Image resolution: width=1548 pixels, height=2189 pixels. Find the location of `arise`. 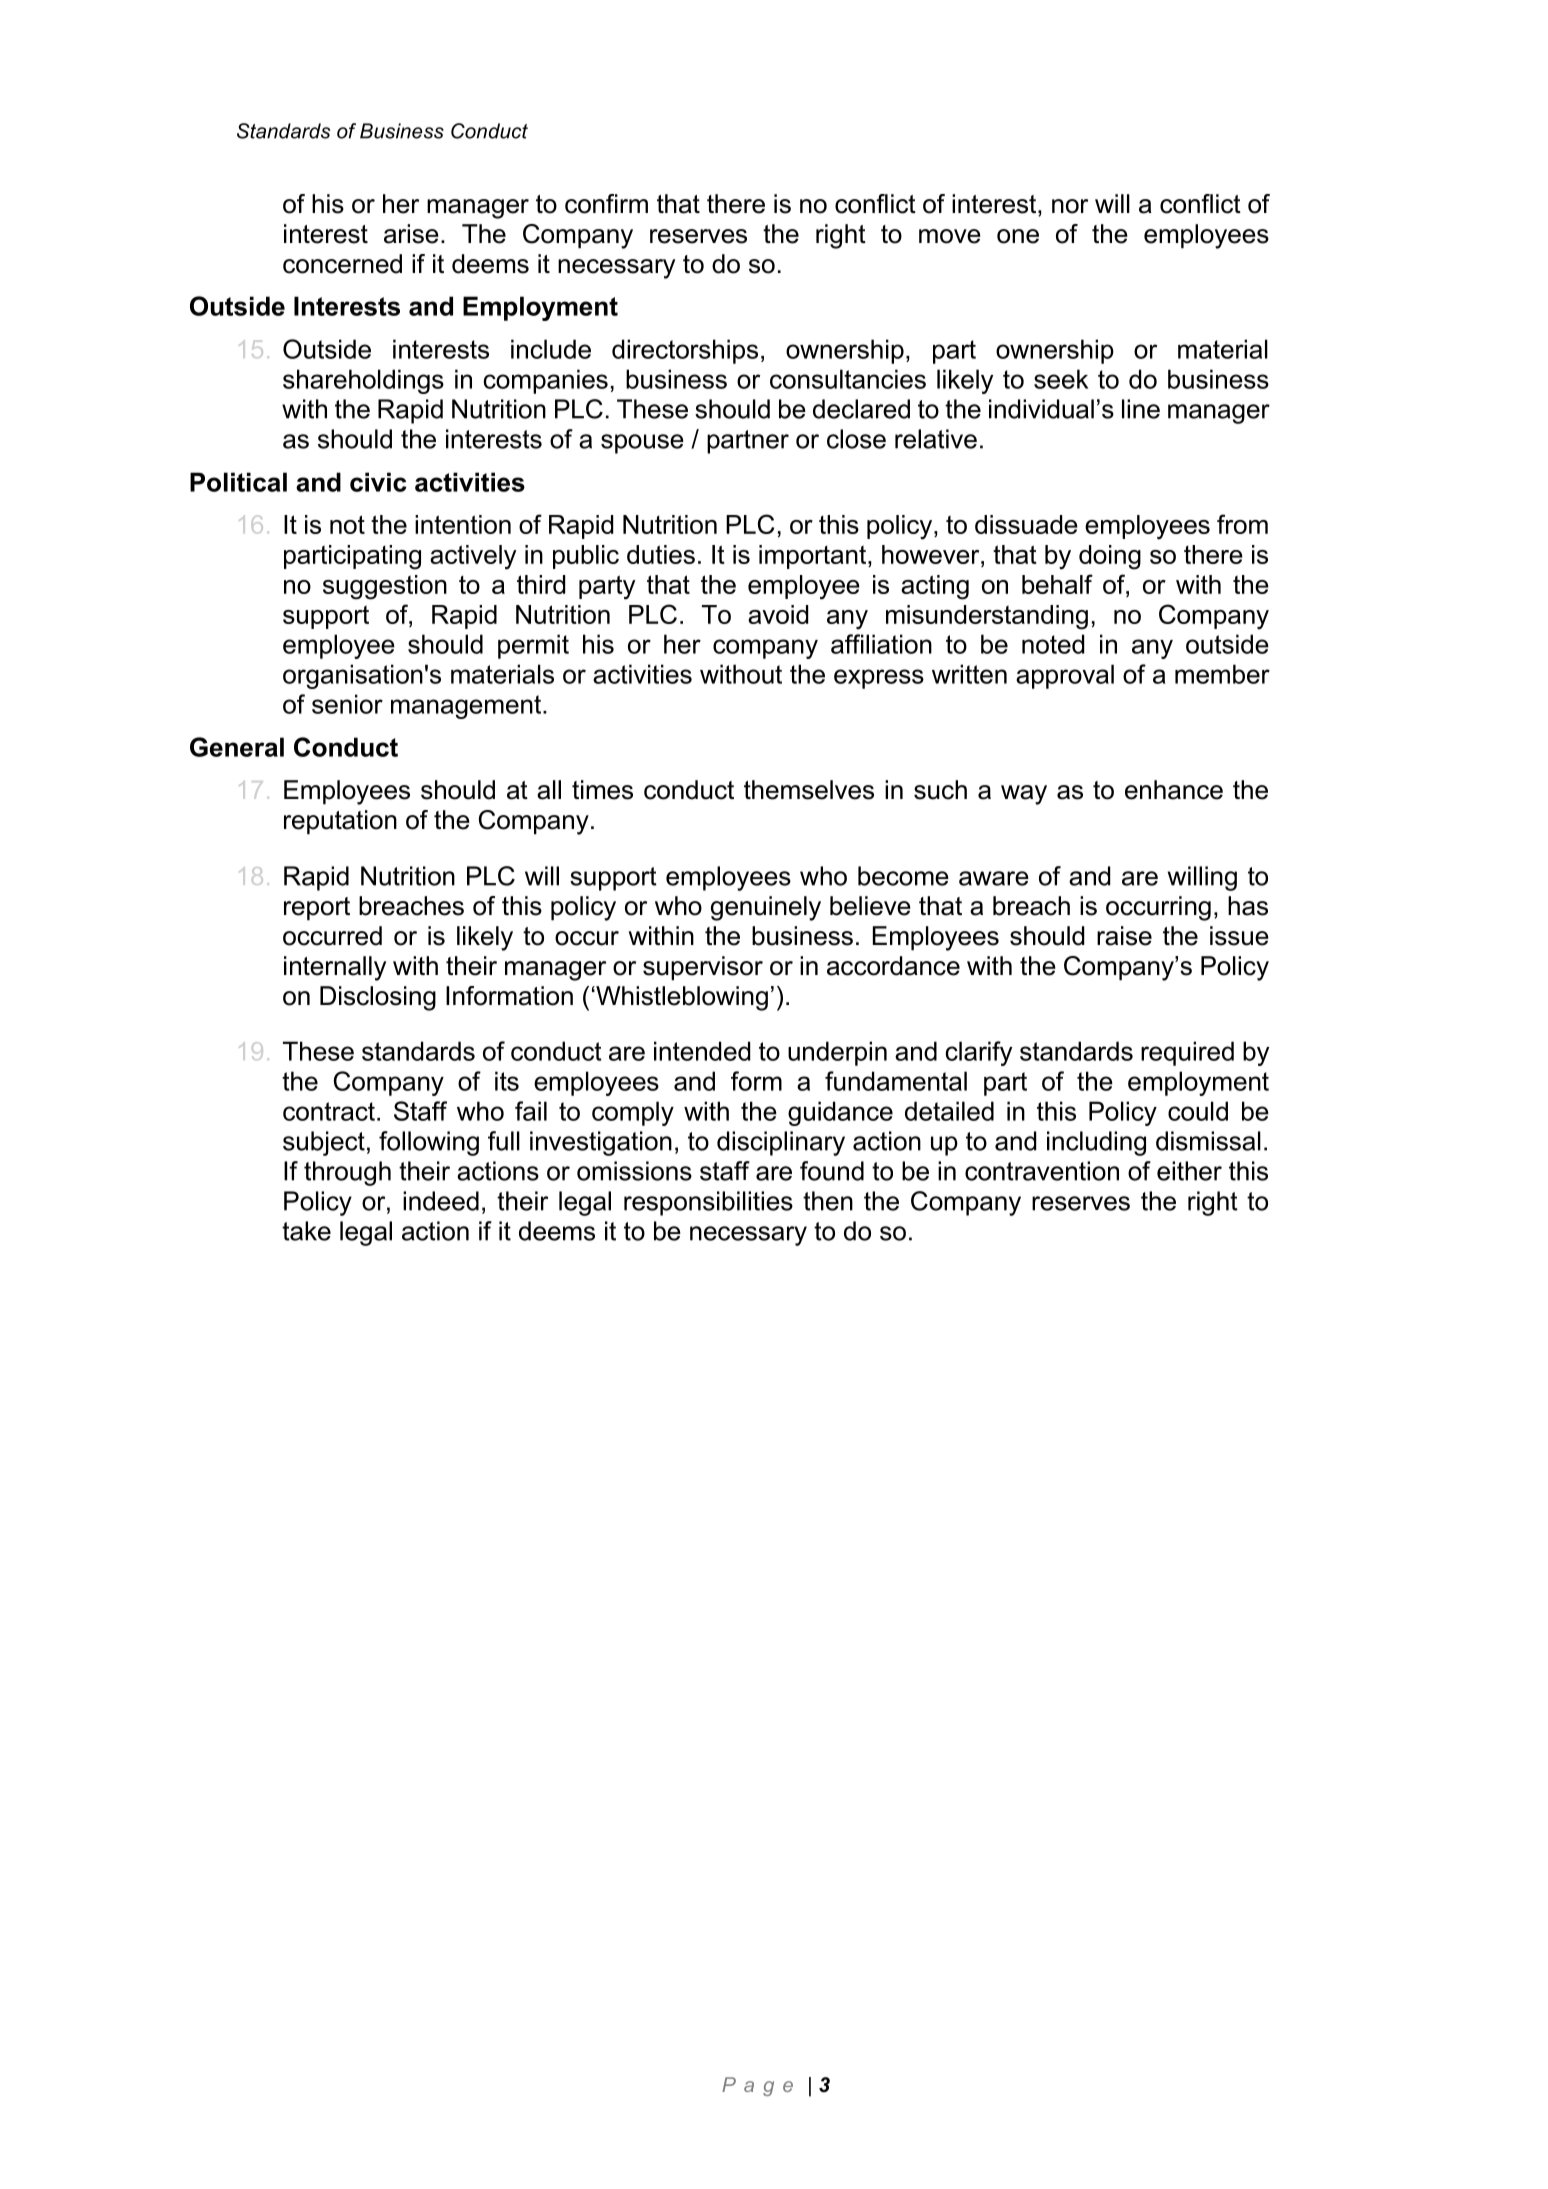

arise is located at coordinates (411, 234).
